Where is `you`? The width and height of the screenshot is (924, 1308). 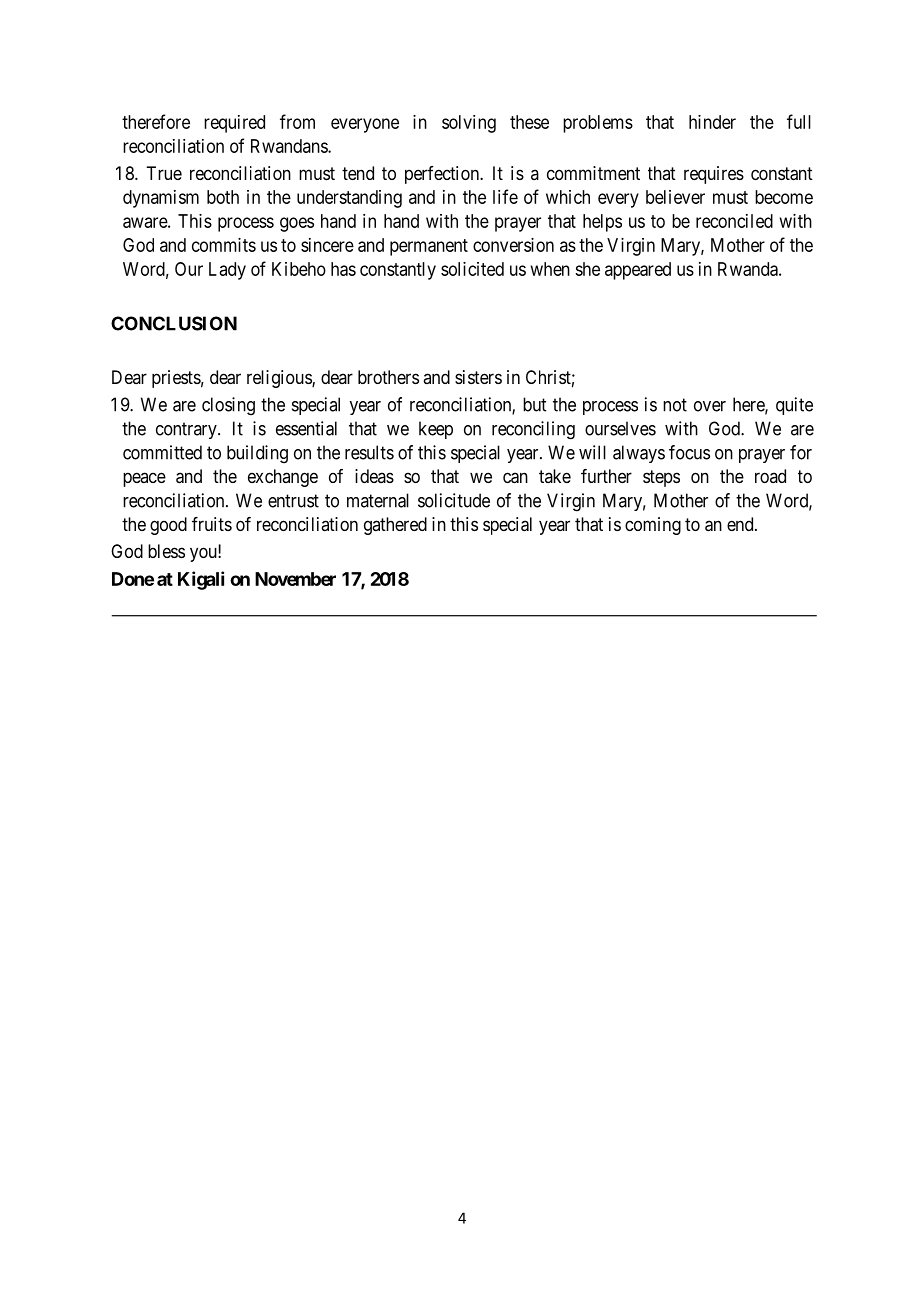 you is located at coordinates (204, 554).
